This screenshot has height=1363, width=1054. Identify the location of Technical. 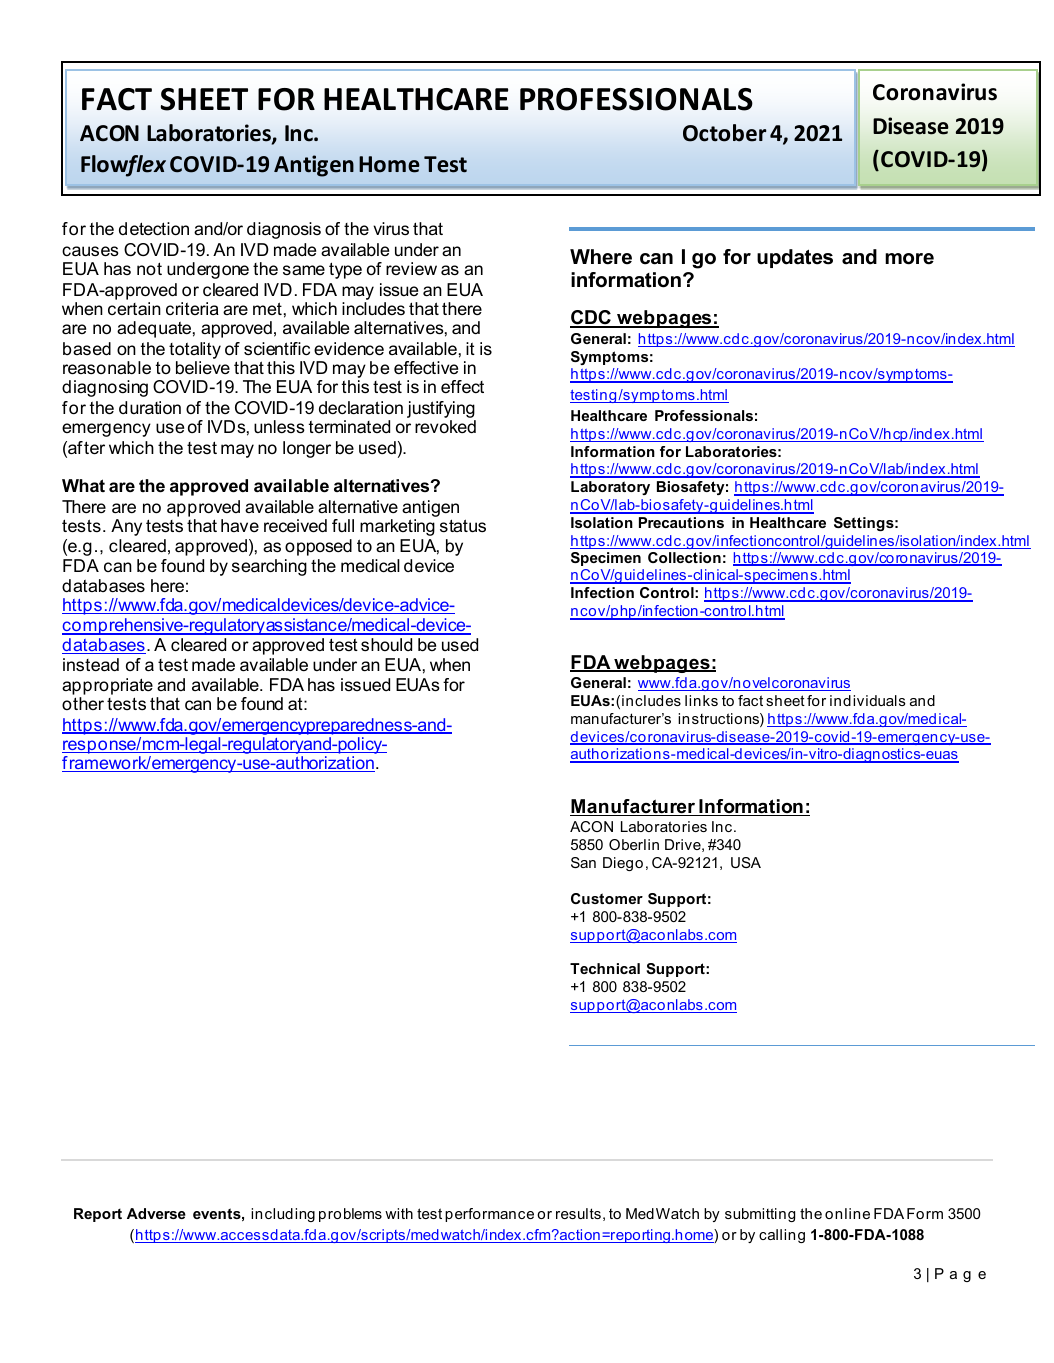
(605, 968).
